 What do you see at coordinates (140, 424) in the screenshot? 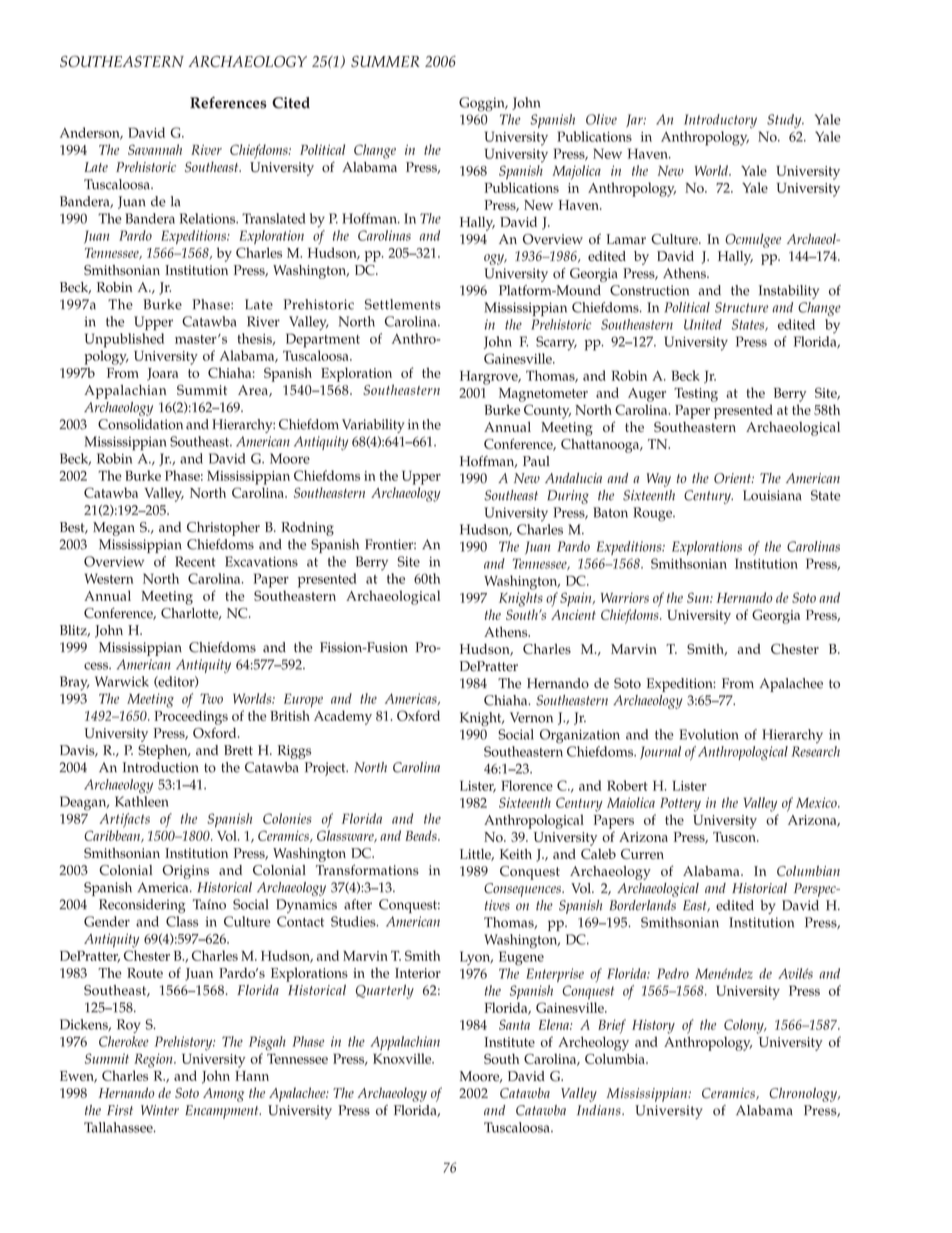
I see `Consolidation` at bounding box center [140, 424].
